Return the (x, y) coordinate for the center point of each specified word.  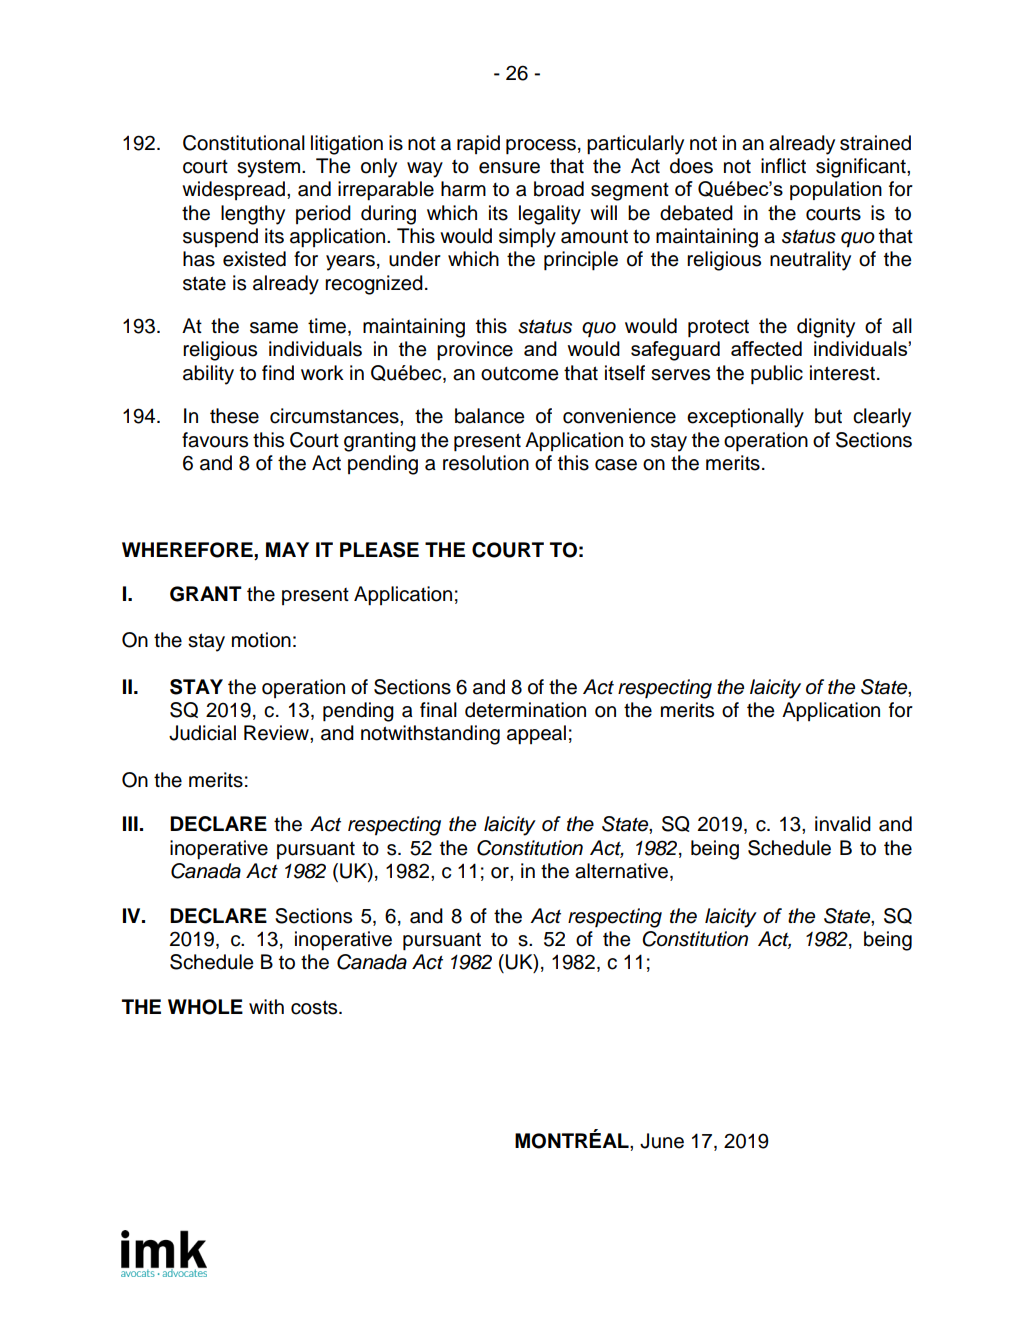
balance (490, 416)
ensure (509, 168)
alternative (621, 871)
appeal (536, 735)
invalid (843, 824)
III (130, 823)
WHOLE (205, 1007)
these (234, 416)
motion (261, 640)
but (828, 416)
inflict (783, 166)
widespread (233, 190)
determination (525, 710)
